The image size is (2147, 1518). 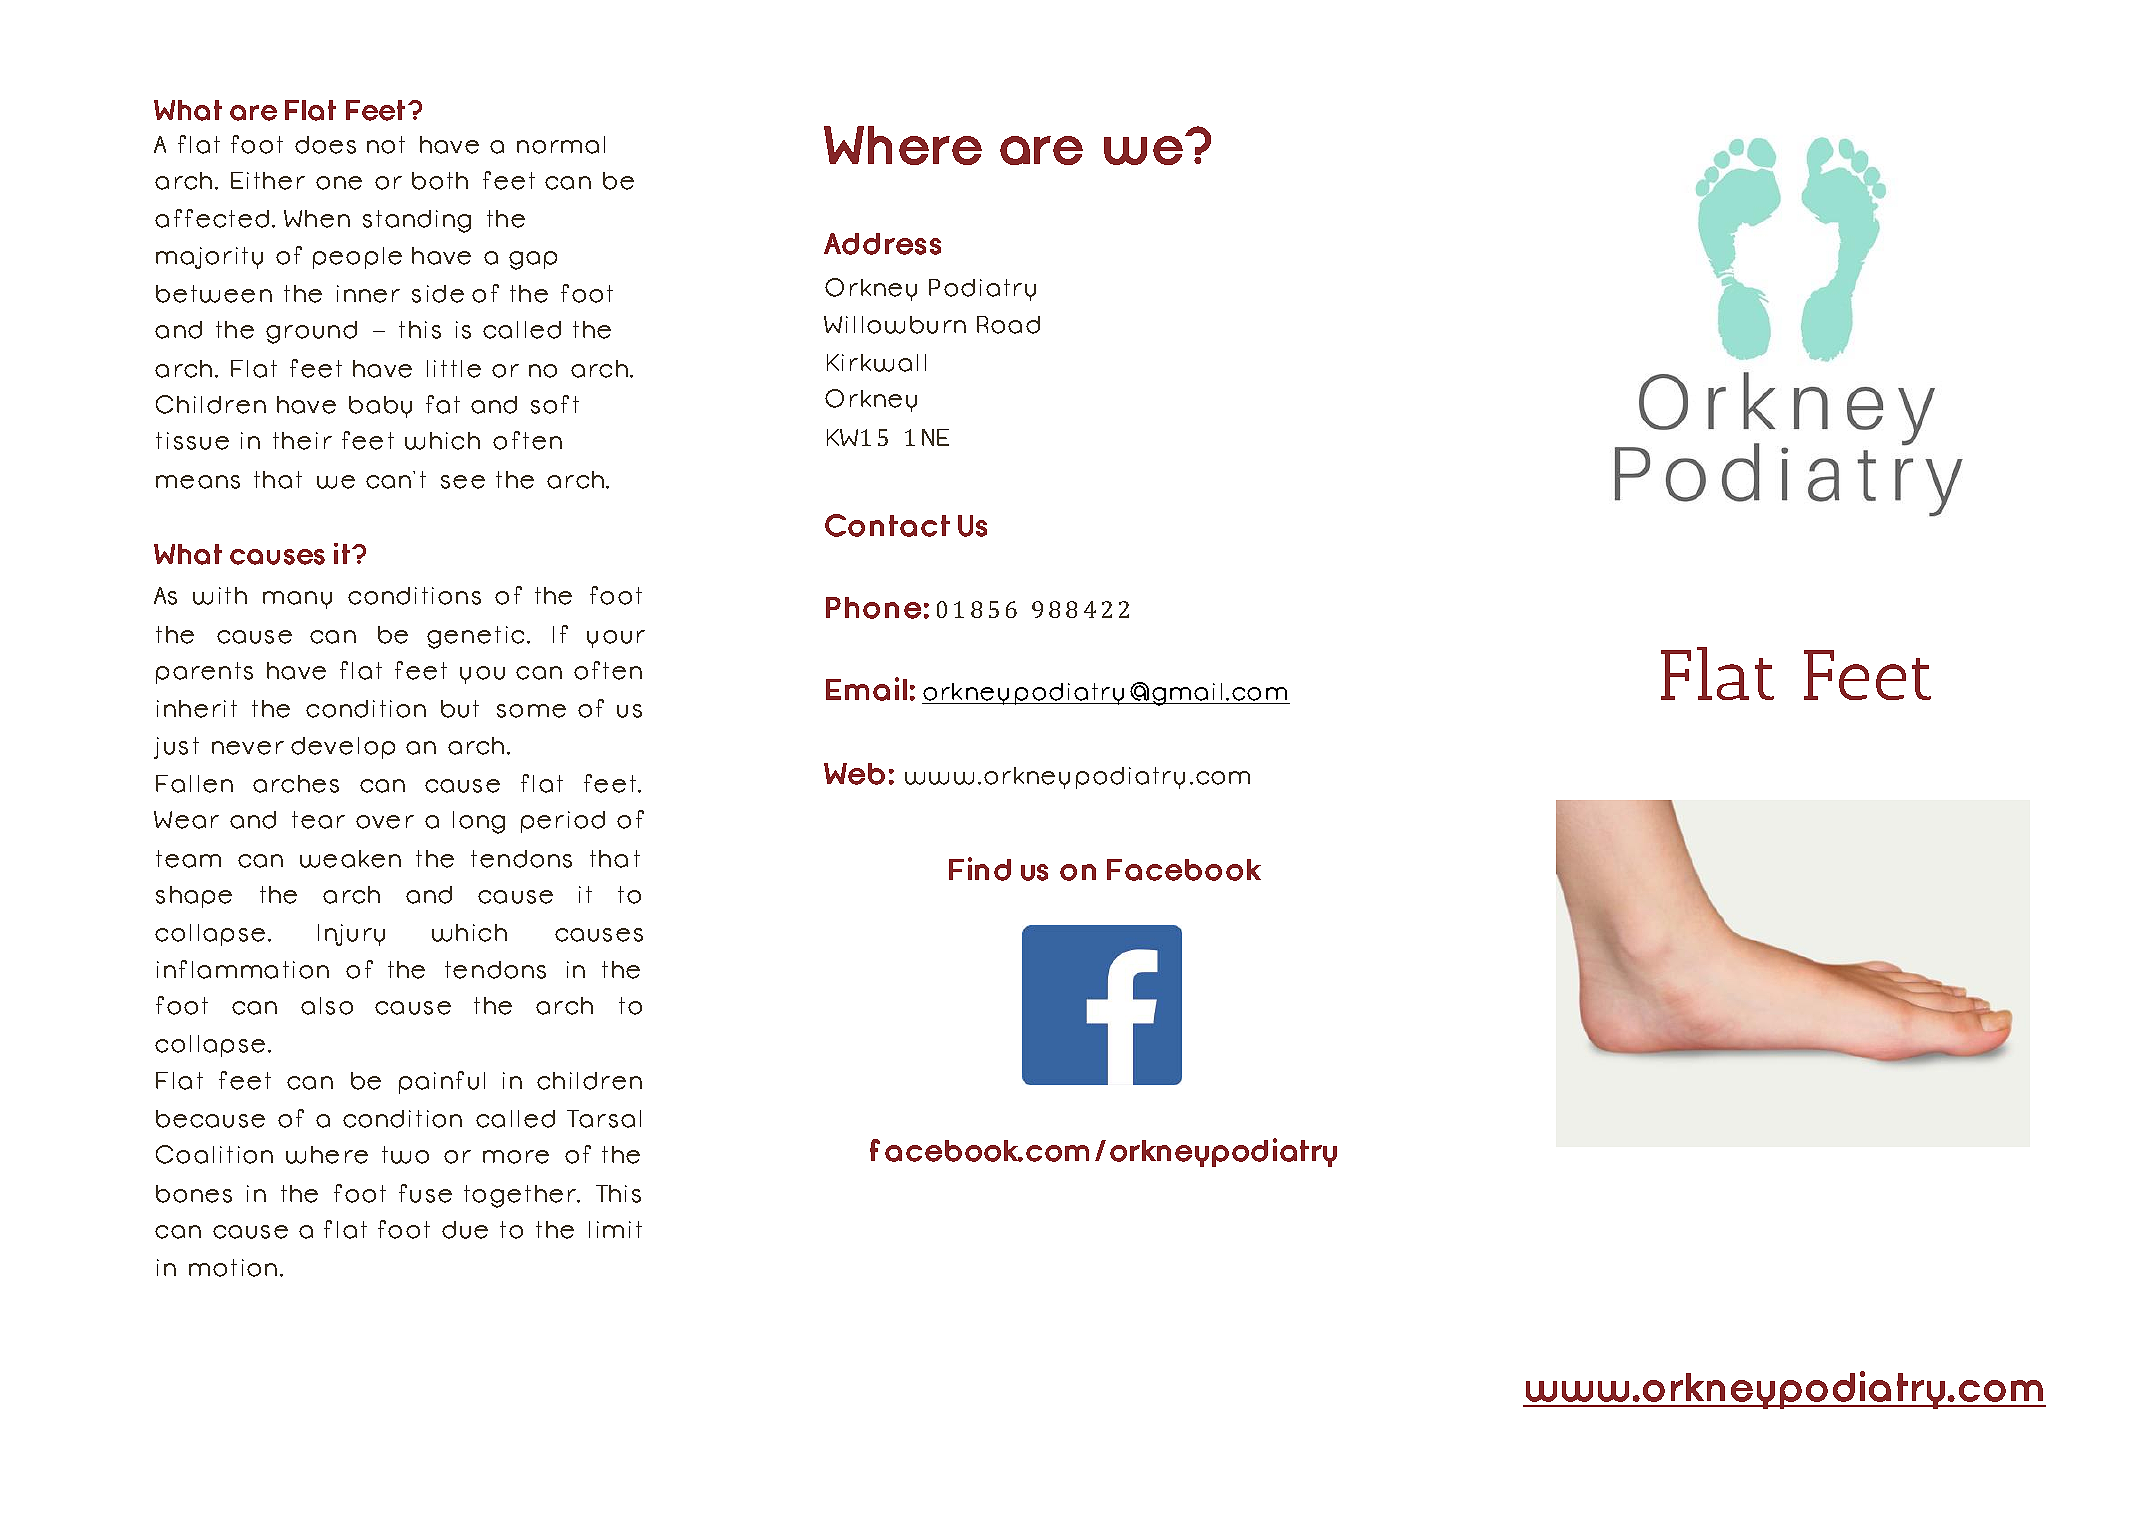 I want to click on Phone, so click(x=873, y=608).
